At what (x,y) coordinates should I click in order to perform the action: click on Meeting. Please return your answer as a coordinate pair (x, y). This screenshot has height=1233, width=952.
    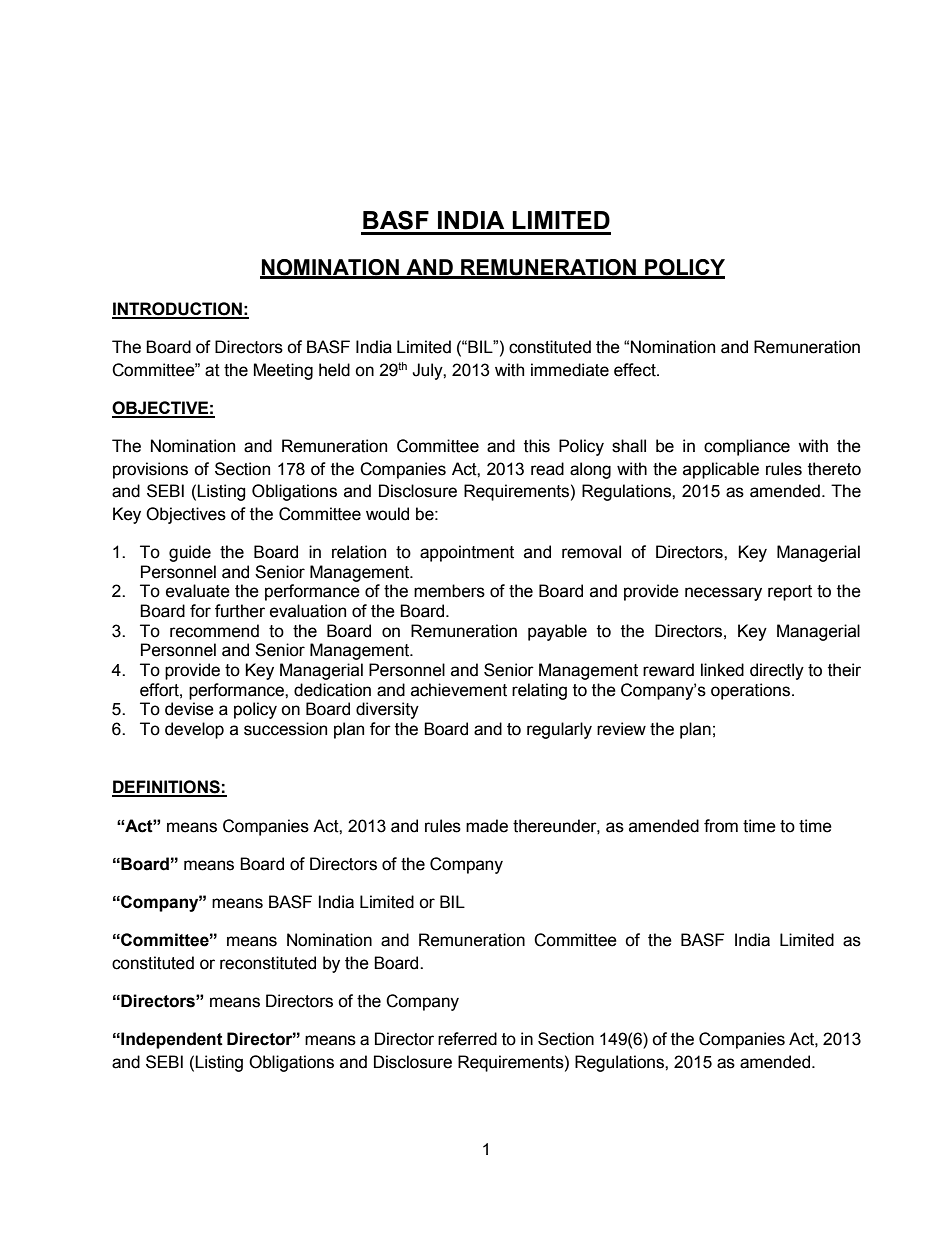
    Looking at the image, I should click on (283, 371).
